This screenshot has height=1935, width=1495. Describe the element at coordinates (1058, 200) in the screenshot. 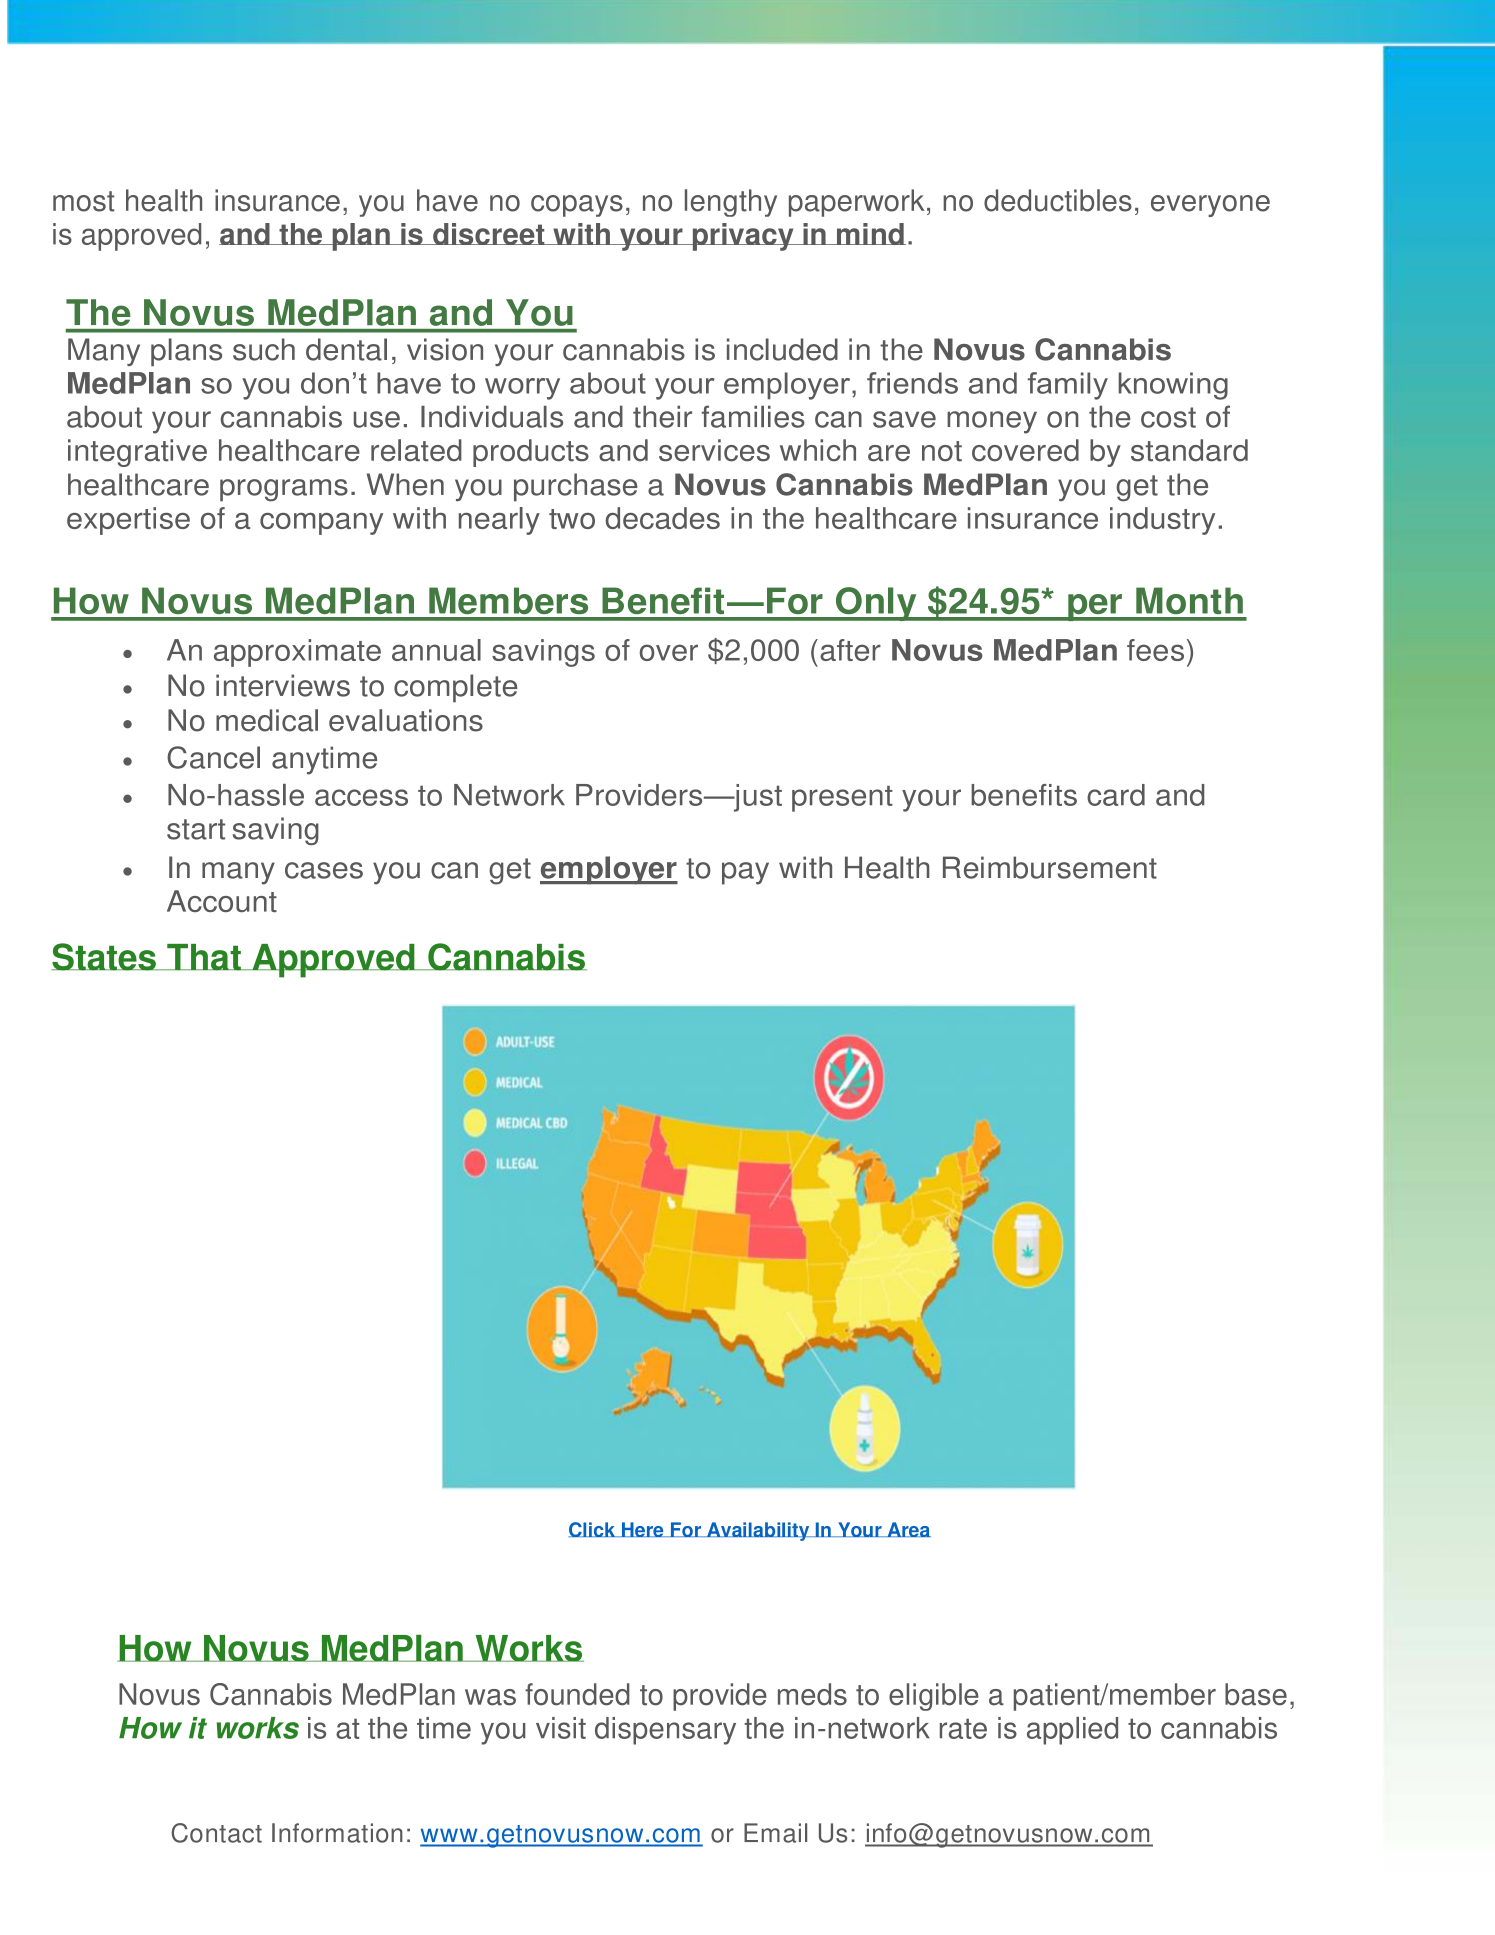

I see `deductibles` at that location.
